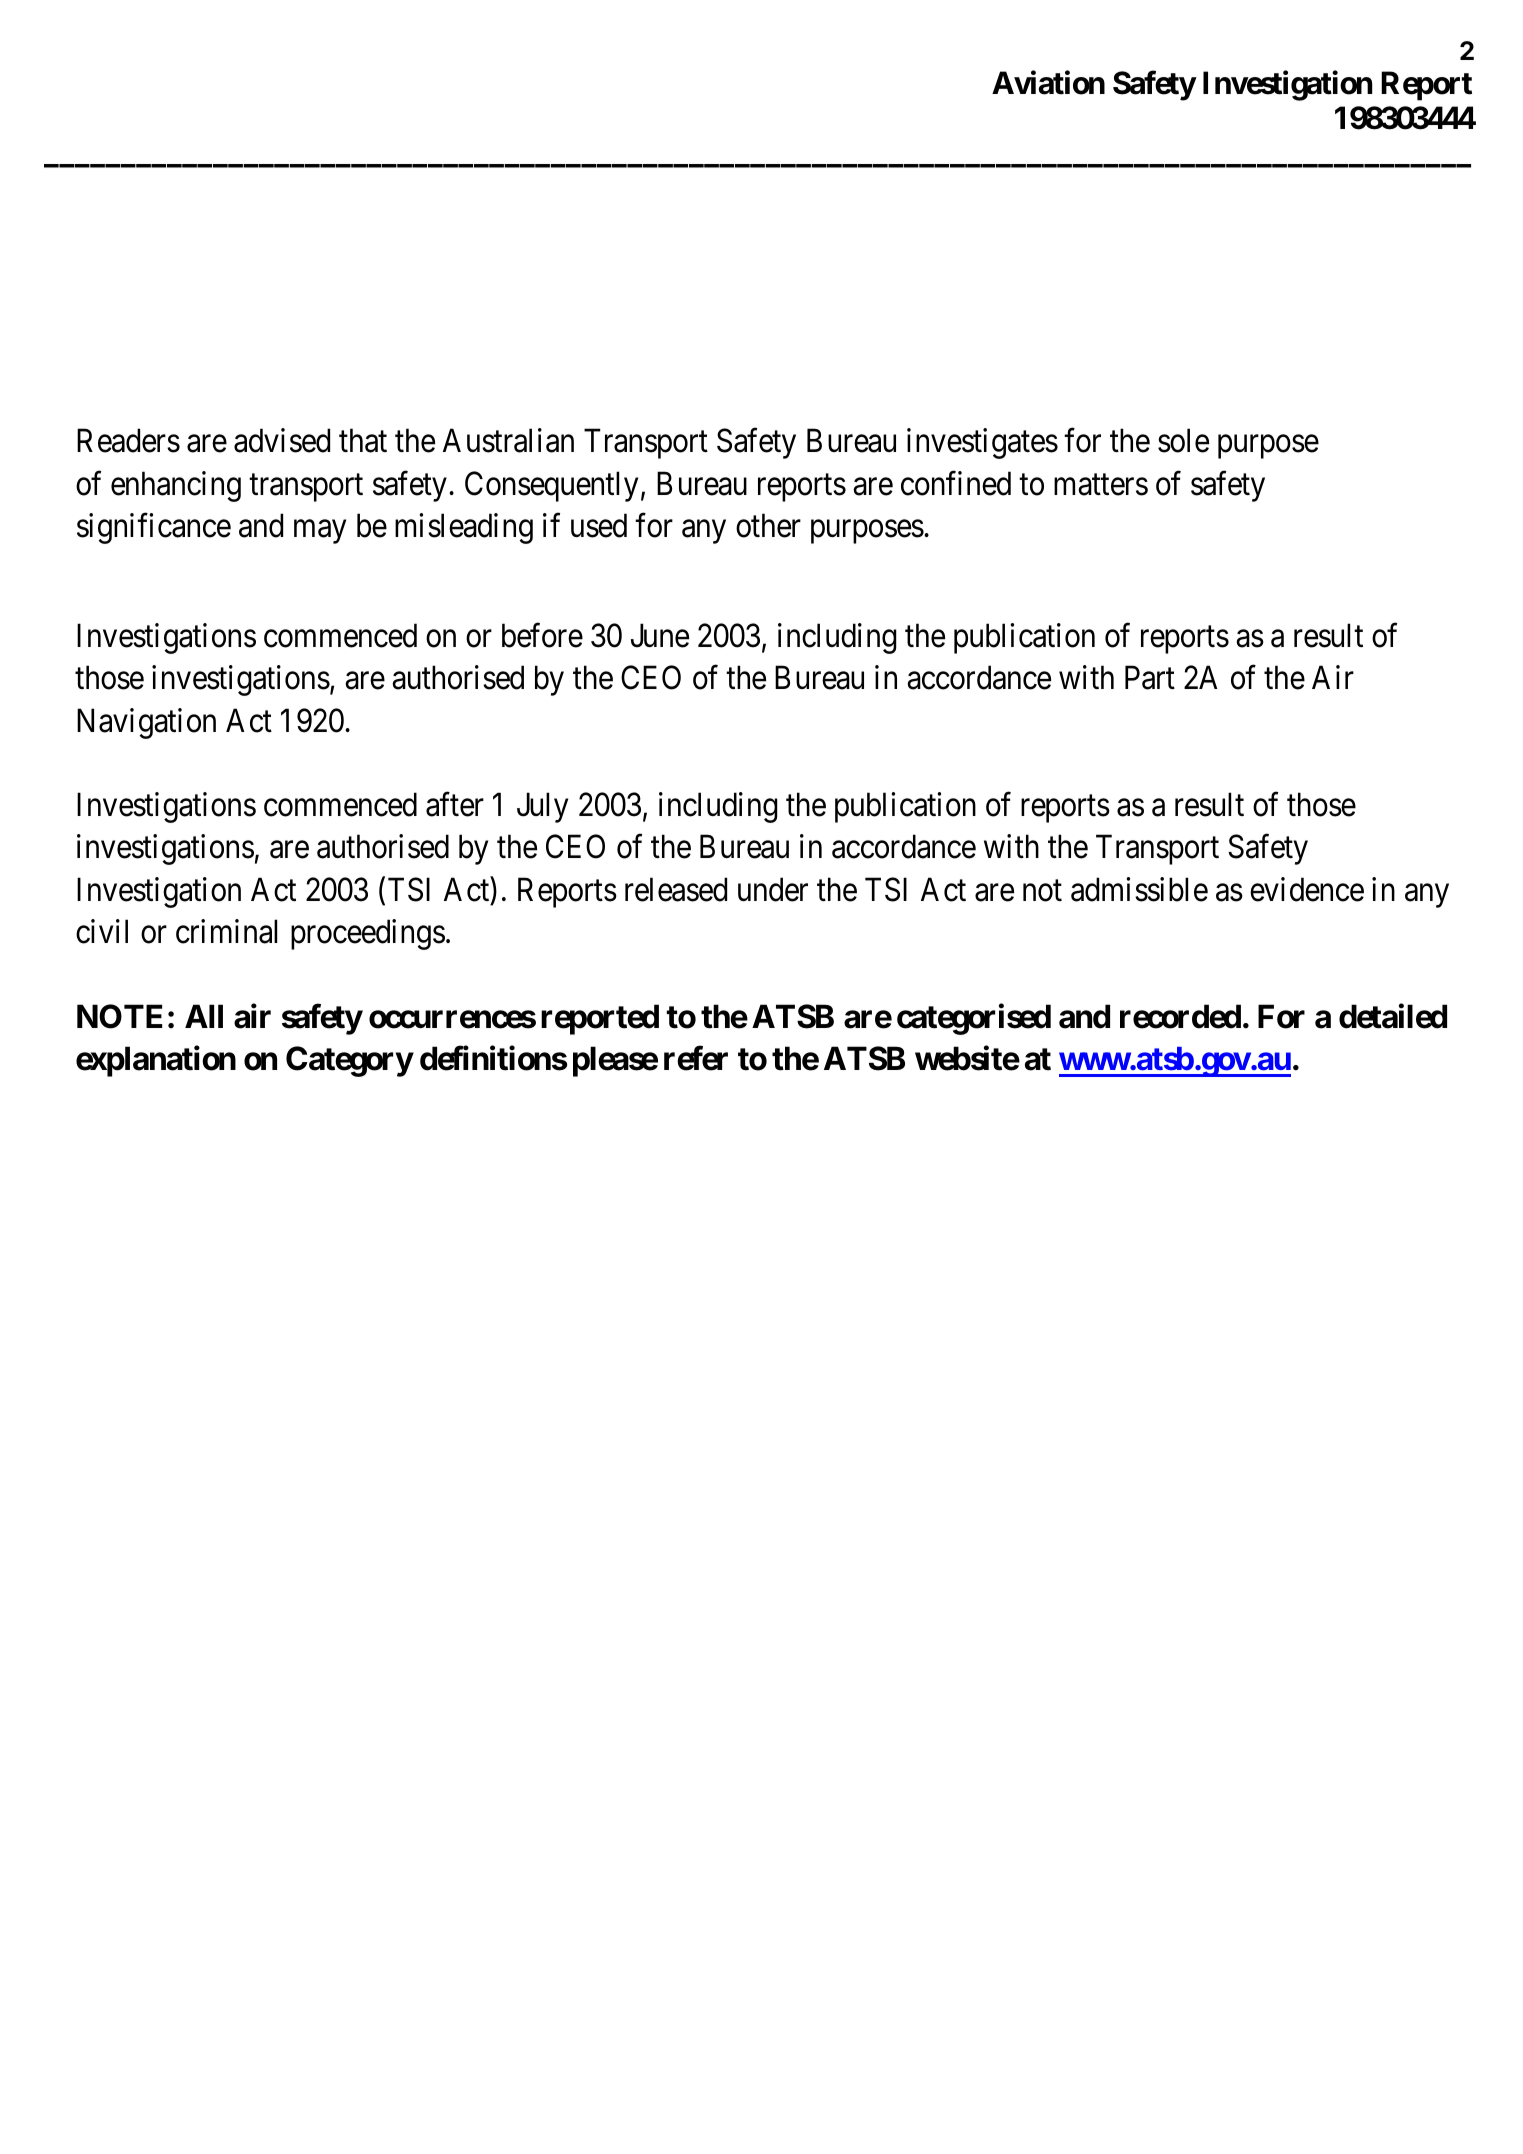  Describe the element at coordinates (1307, 889) in the screenshot. I see `evidence` at that location.
